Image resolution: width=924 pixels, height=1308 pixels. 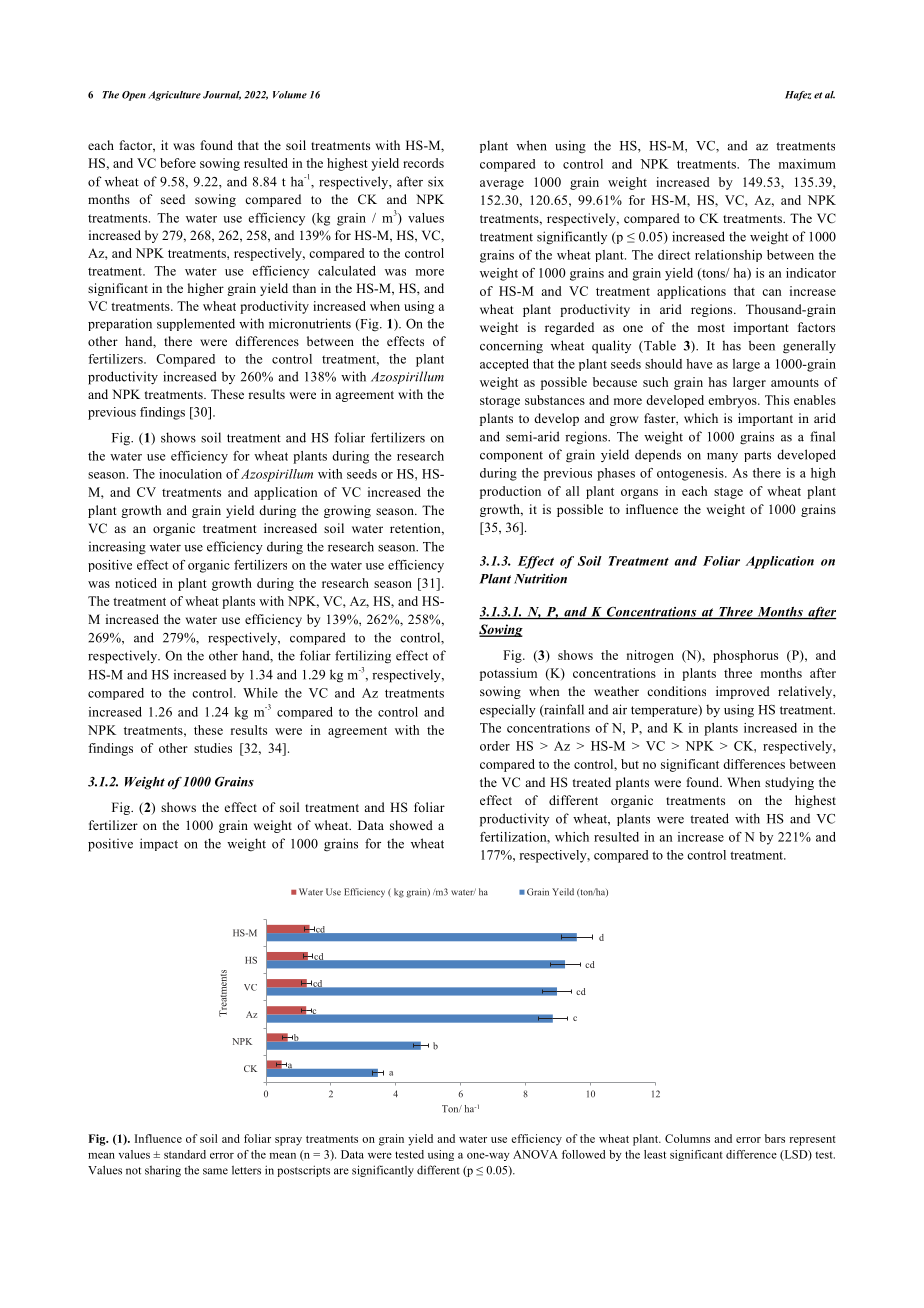 I want to click on noticed, so click(x=136, y=583).
